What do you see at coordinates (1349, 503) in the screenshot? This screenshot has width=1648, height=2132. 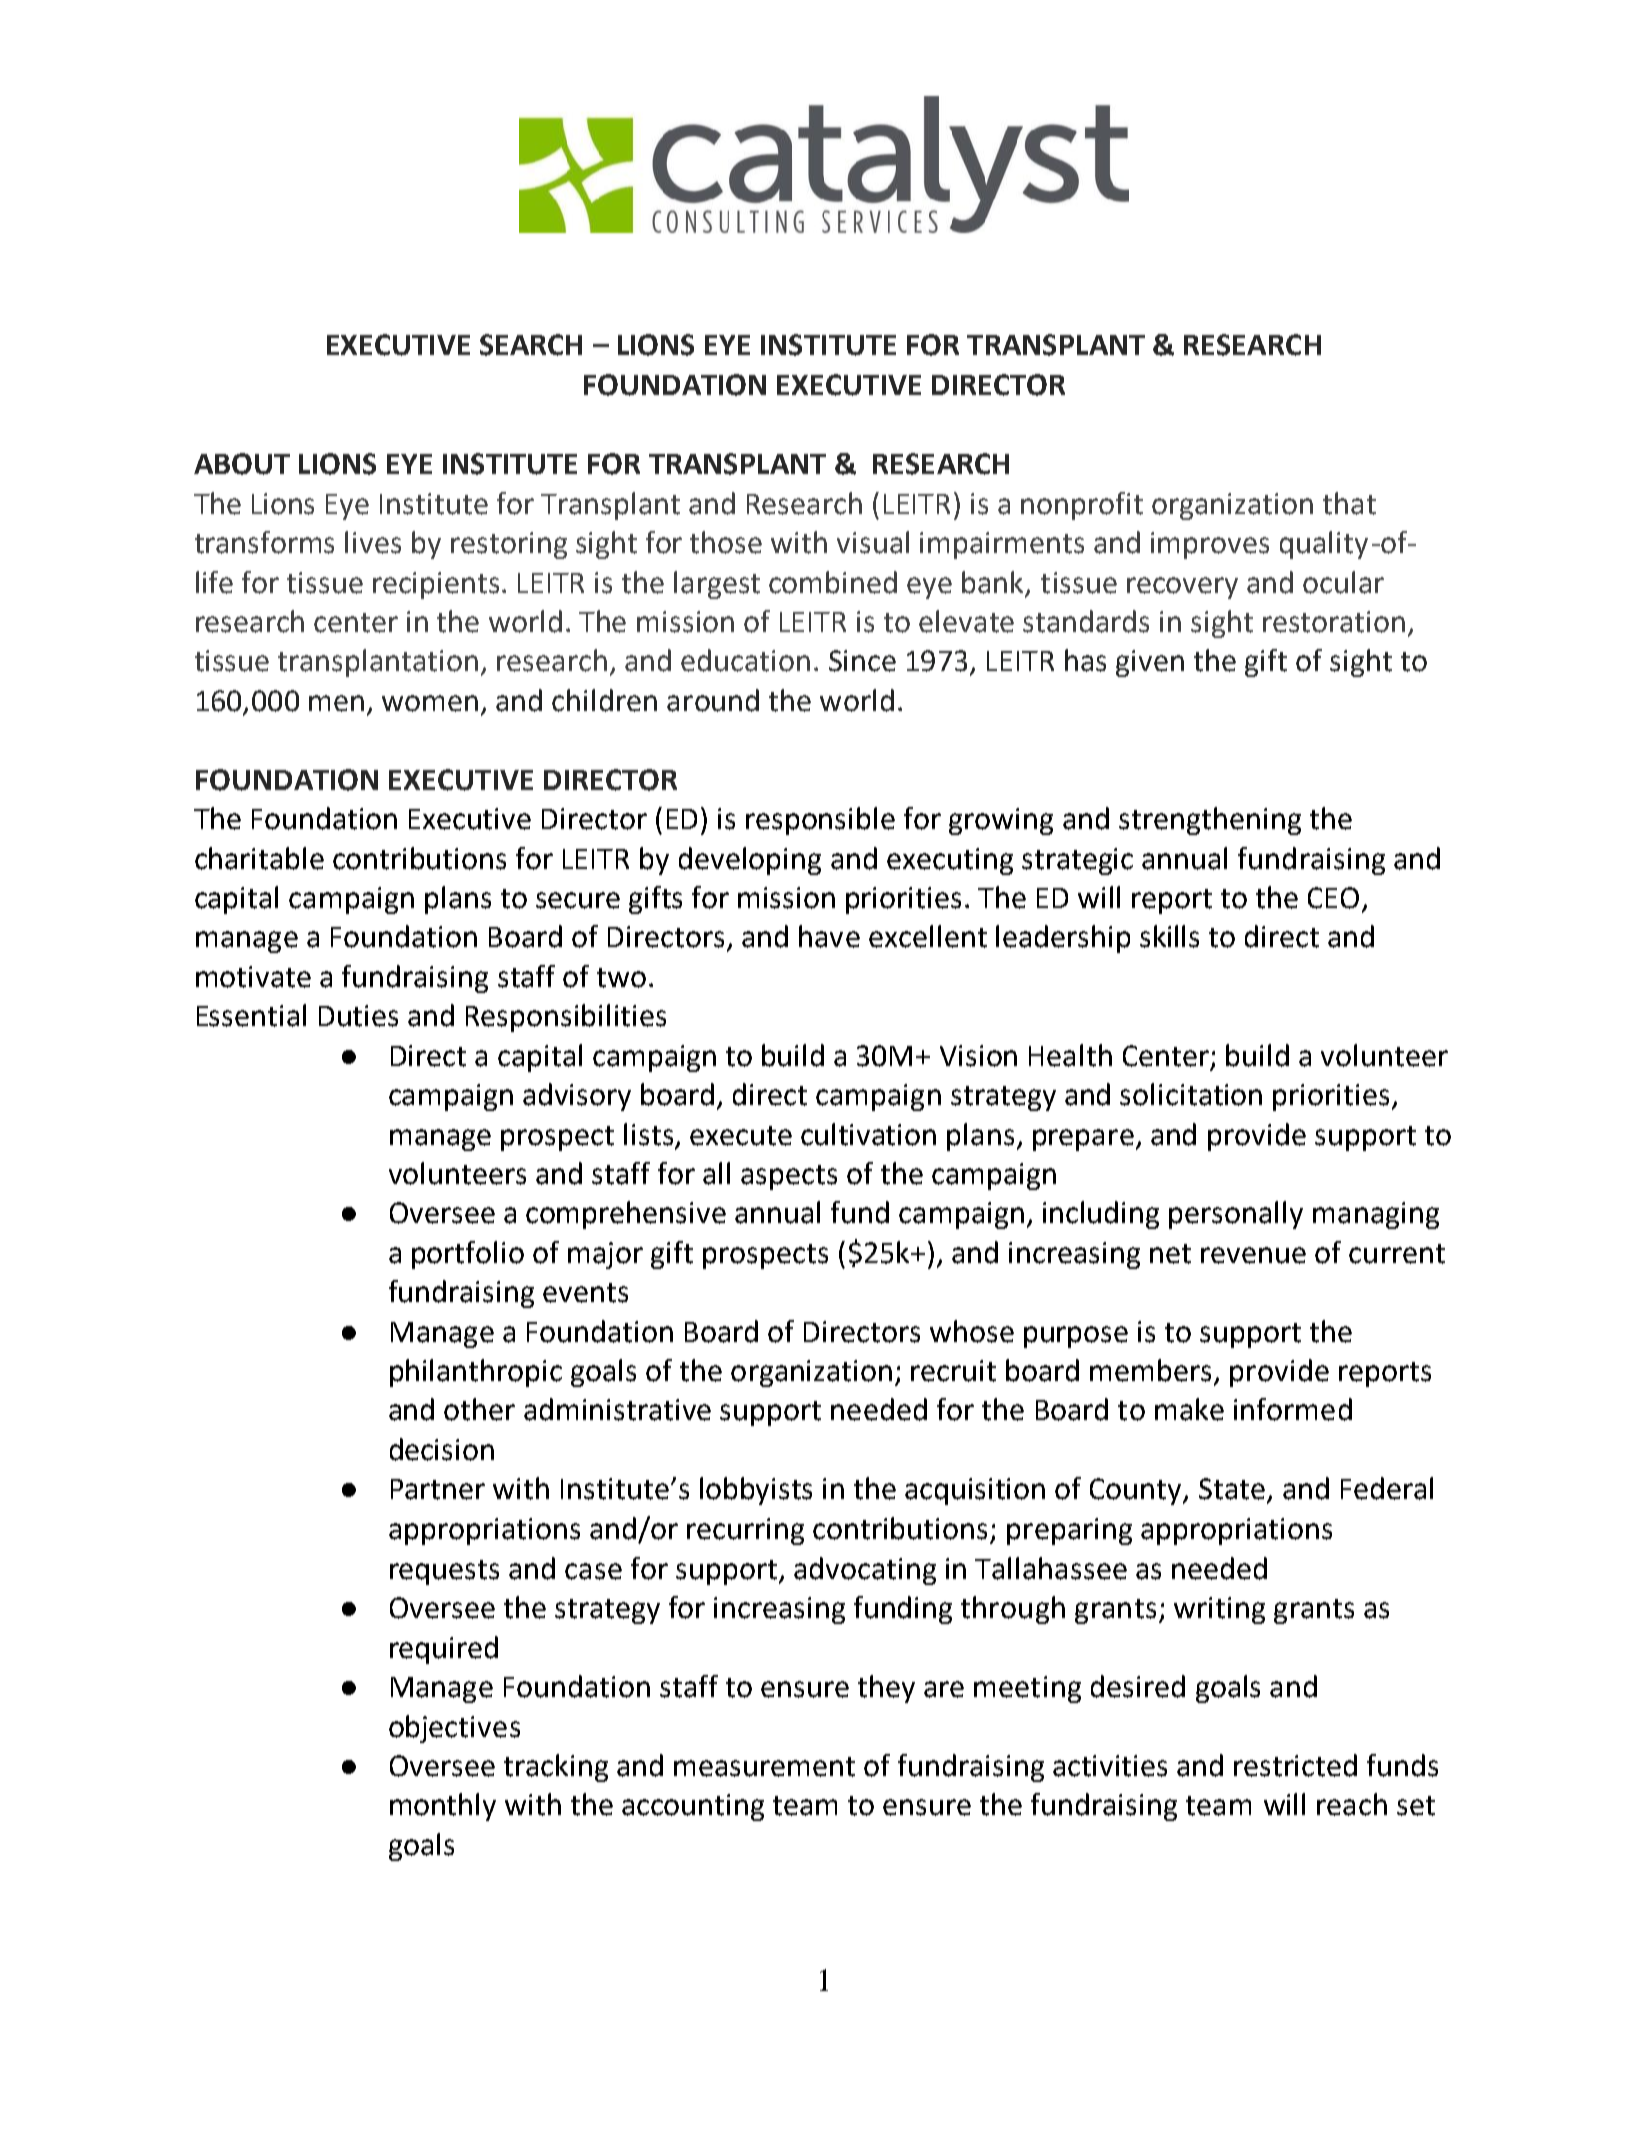 I see `that` at bounding box center [1349, 503].
